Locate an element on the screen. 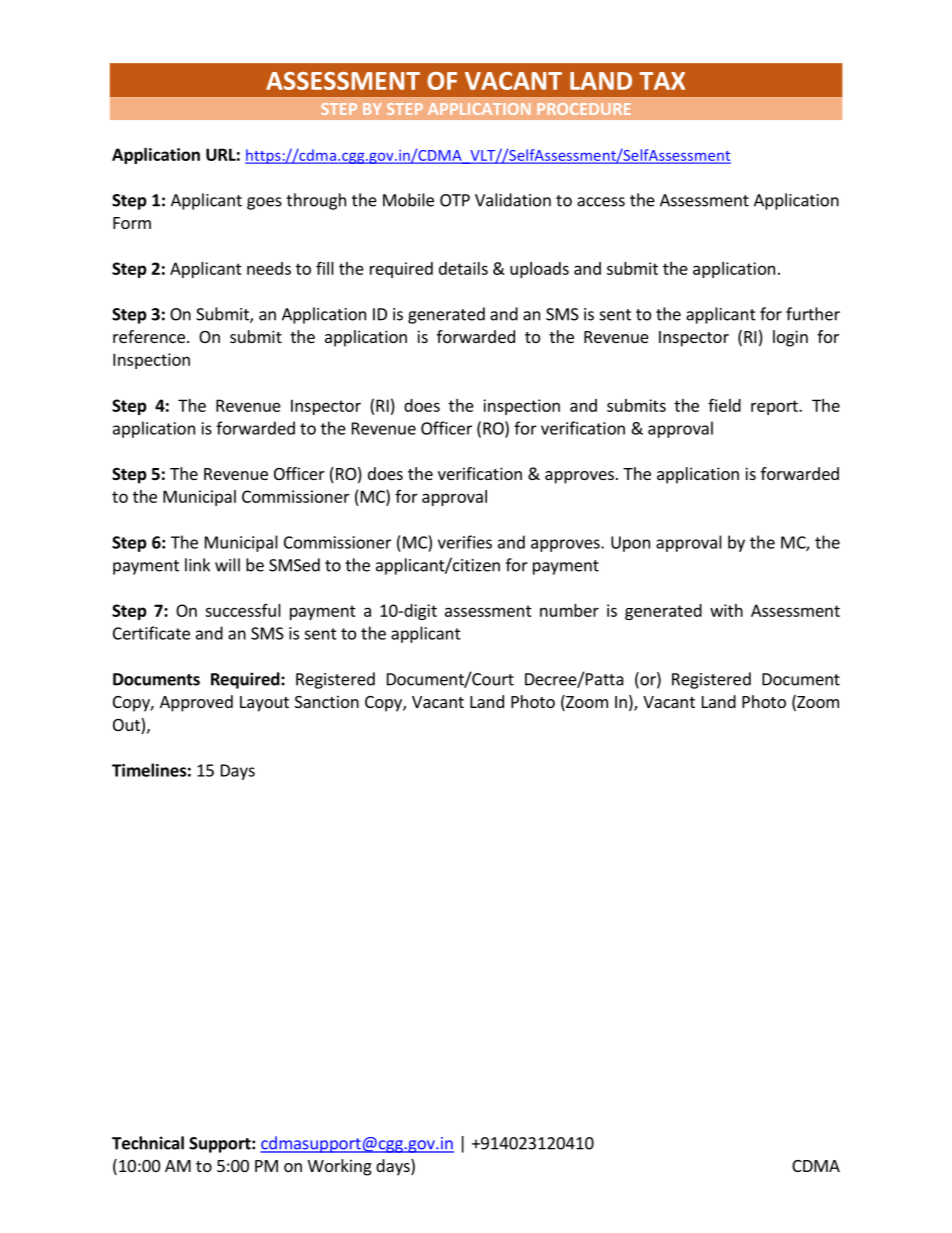 The width and height of the screenshot is (952, 1233). Timelines is located at coordinates (149, 770).
